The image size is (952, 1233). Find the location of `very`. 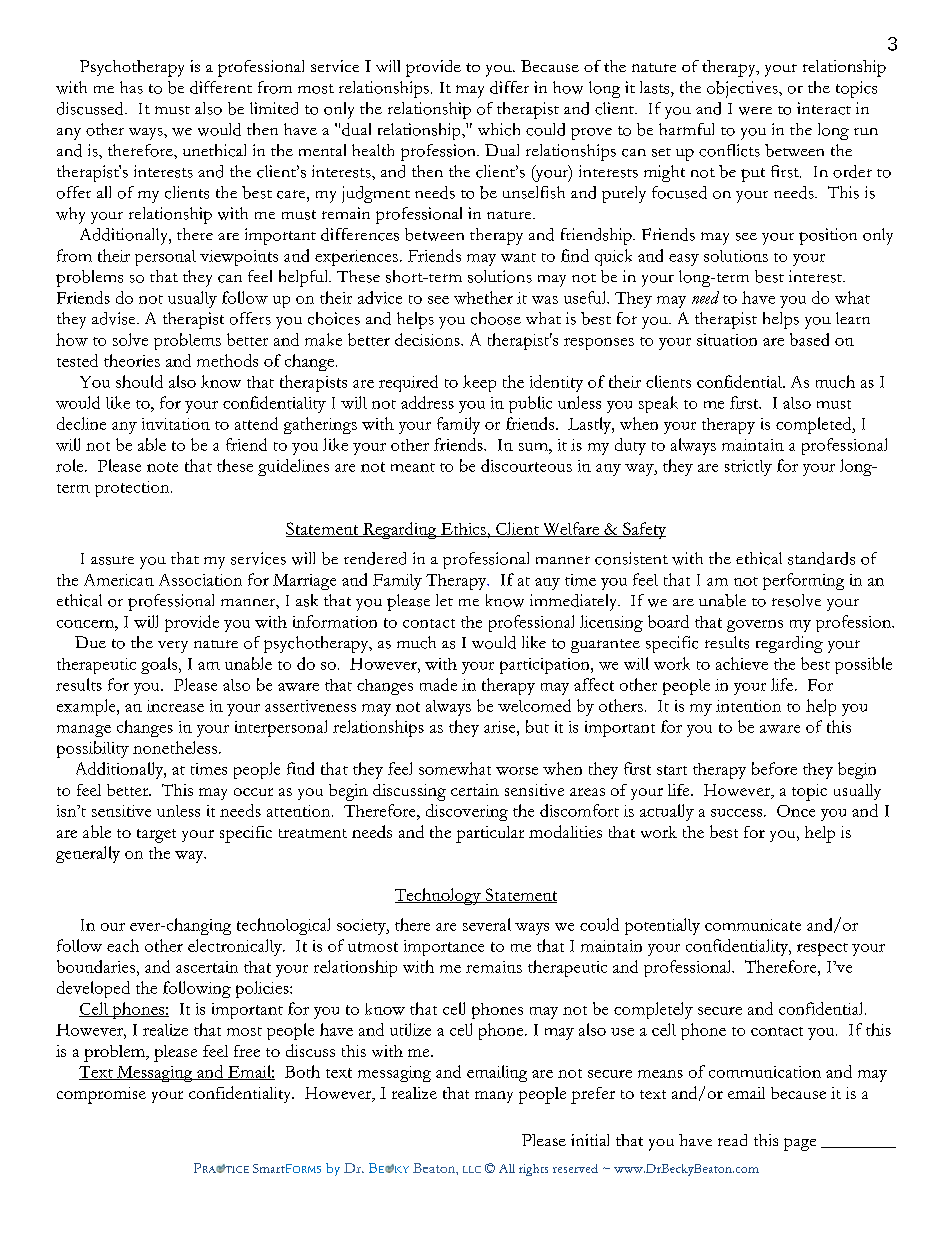

very is located at coordinates (173, 647).
